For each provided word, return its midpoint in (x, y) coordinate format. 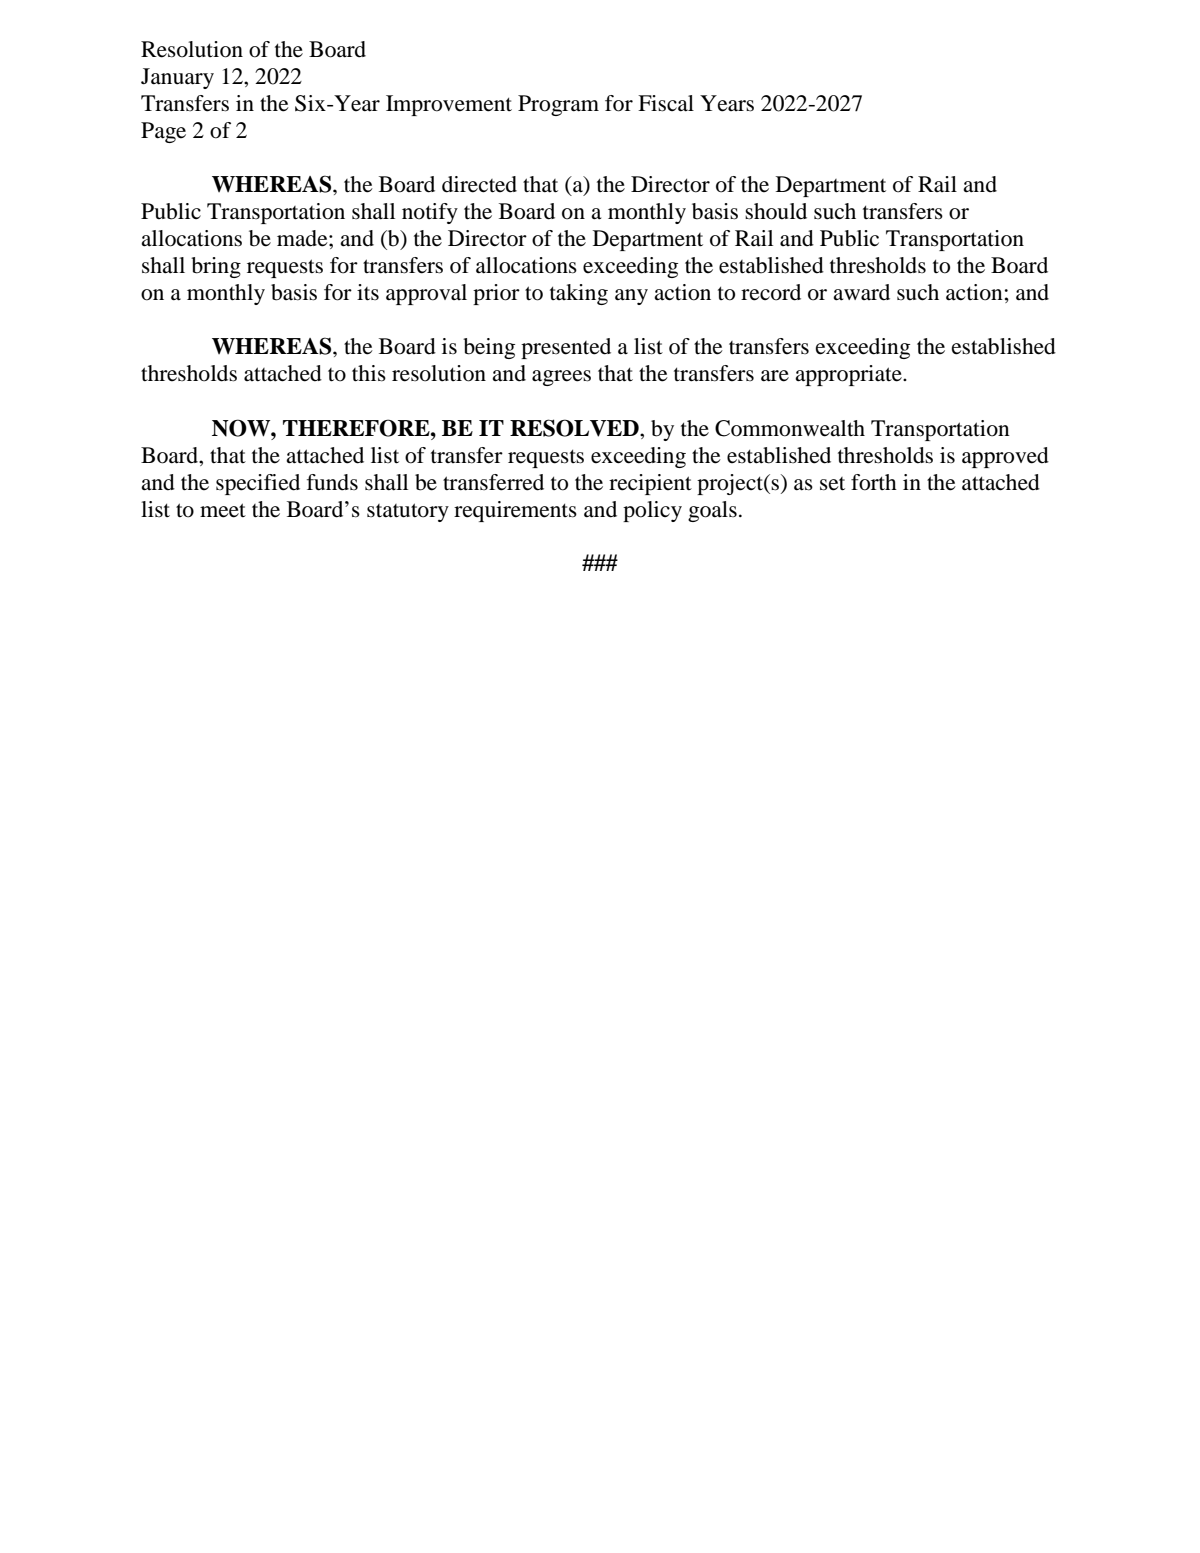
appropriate (849, 375)
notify (430, 213)
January (177, 78)
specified (258, 484)
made (303, 238)
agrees (561, 378)
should (776, 211)
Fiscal (666, 103)
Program (558, 105)
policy (652, 511)
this (369, 373)
